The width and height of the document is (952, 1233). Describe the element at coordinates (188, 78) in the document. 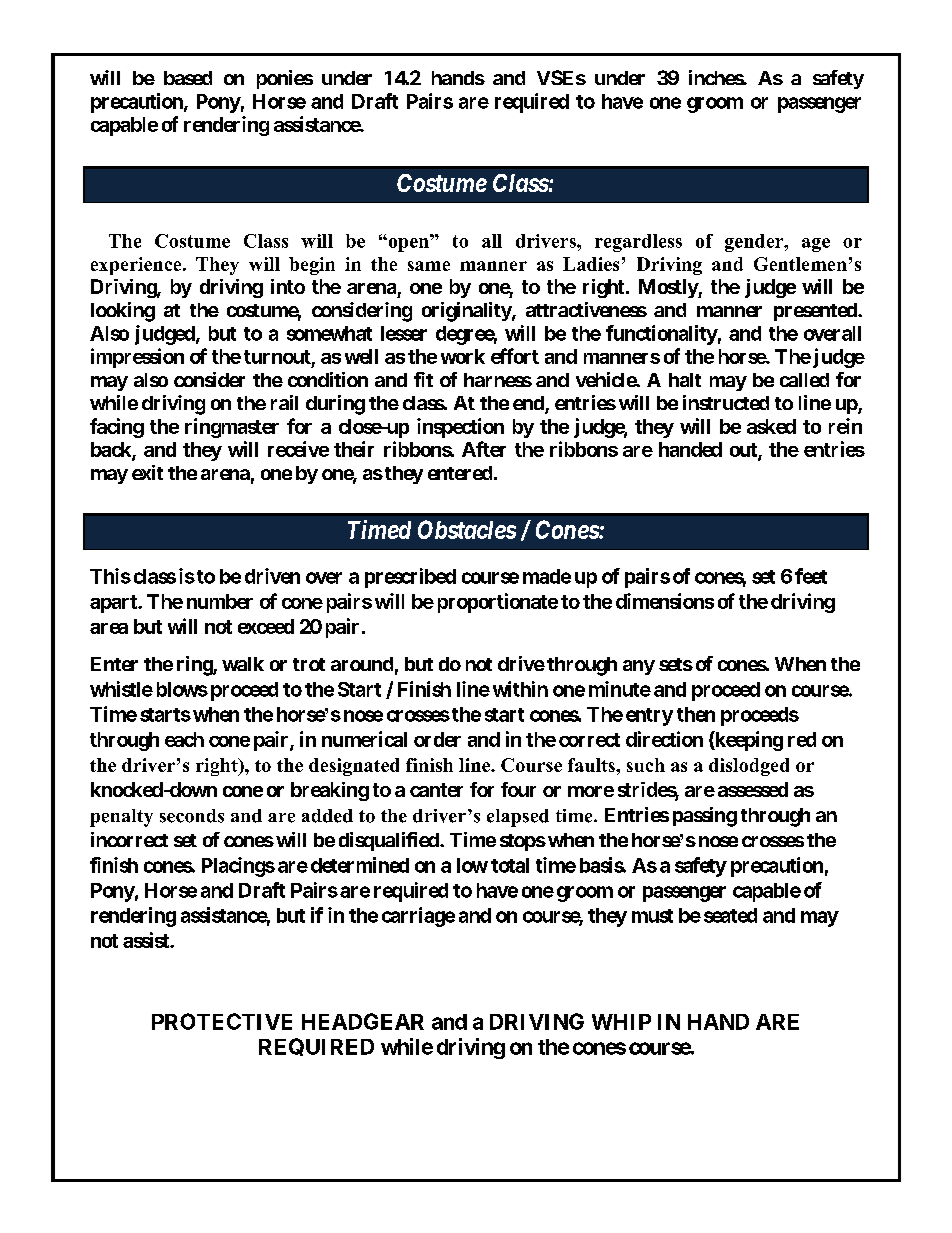

I see `based` at that location.
